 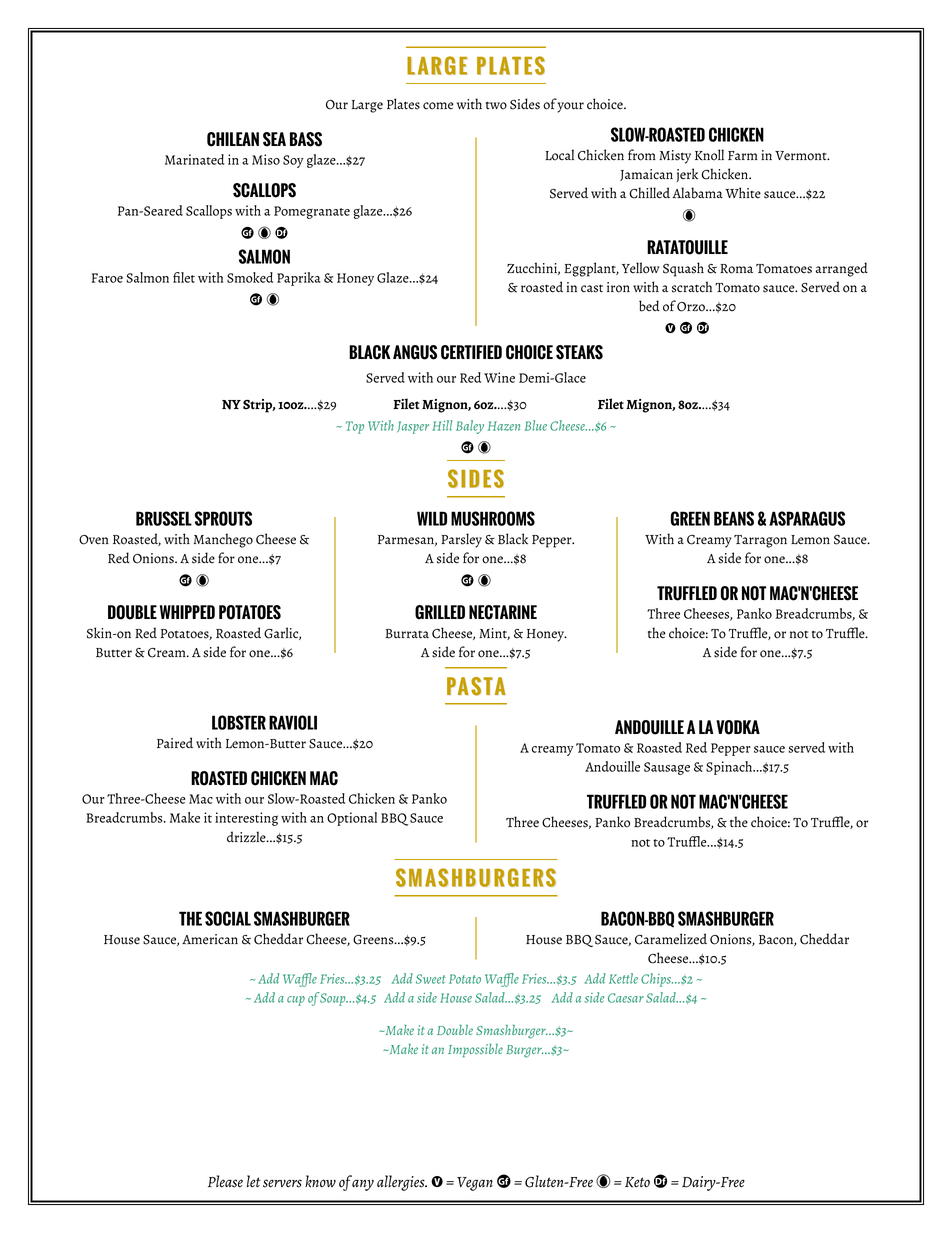 I want to click on Please, so click(x=225, y=1181).
